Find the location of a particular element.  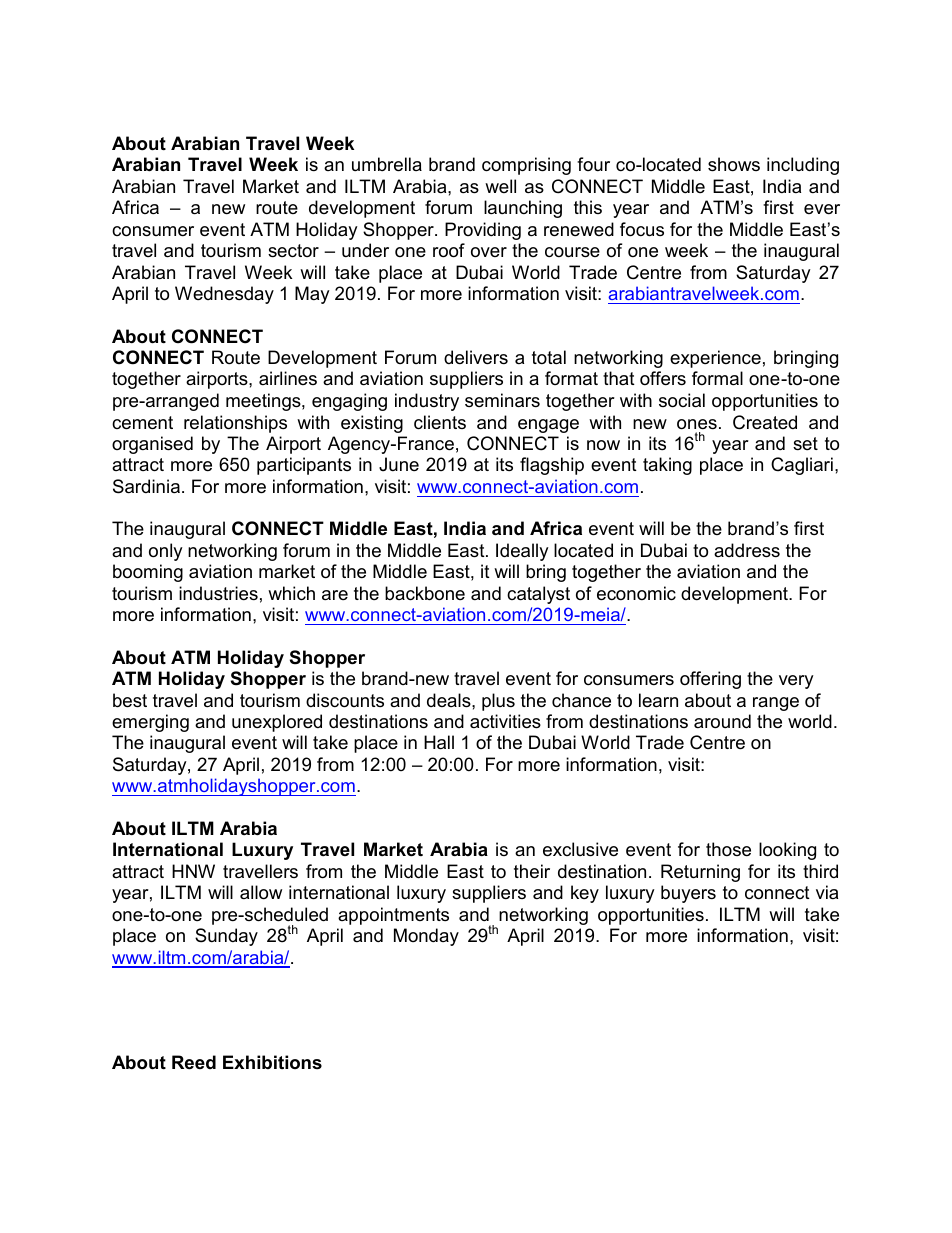

Reed is located at coordinates (194, 1062).
